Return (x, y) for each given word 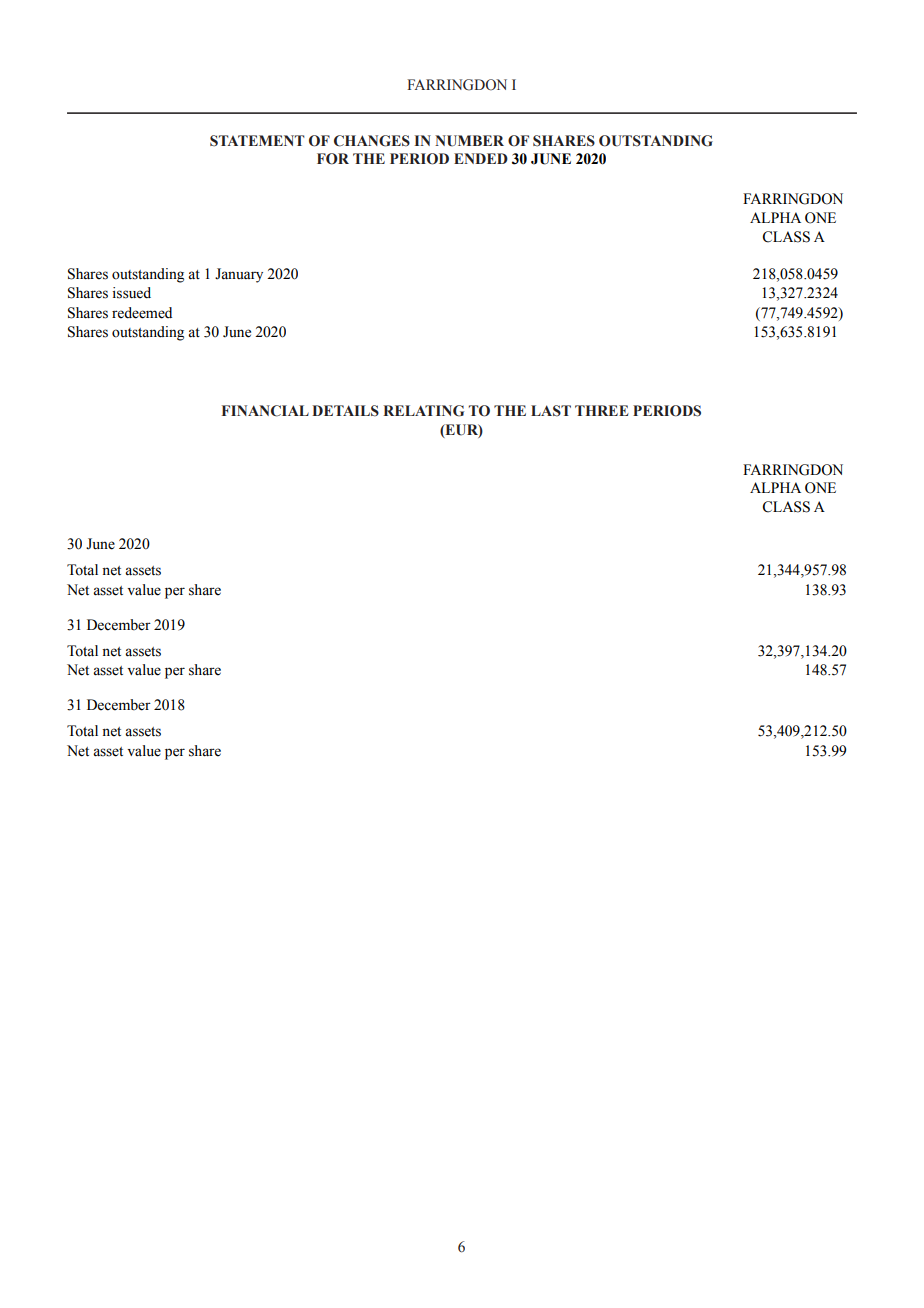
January (239, 275)
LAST (551, 411)
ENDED (481, 158)
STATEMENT (257, 141)
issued (132, 293)
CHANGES (372, 141)
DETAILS (345, 411)
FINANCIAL (265, 411)
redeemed (142, 313)
